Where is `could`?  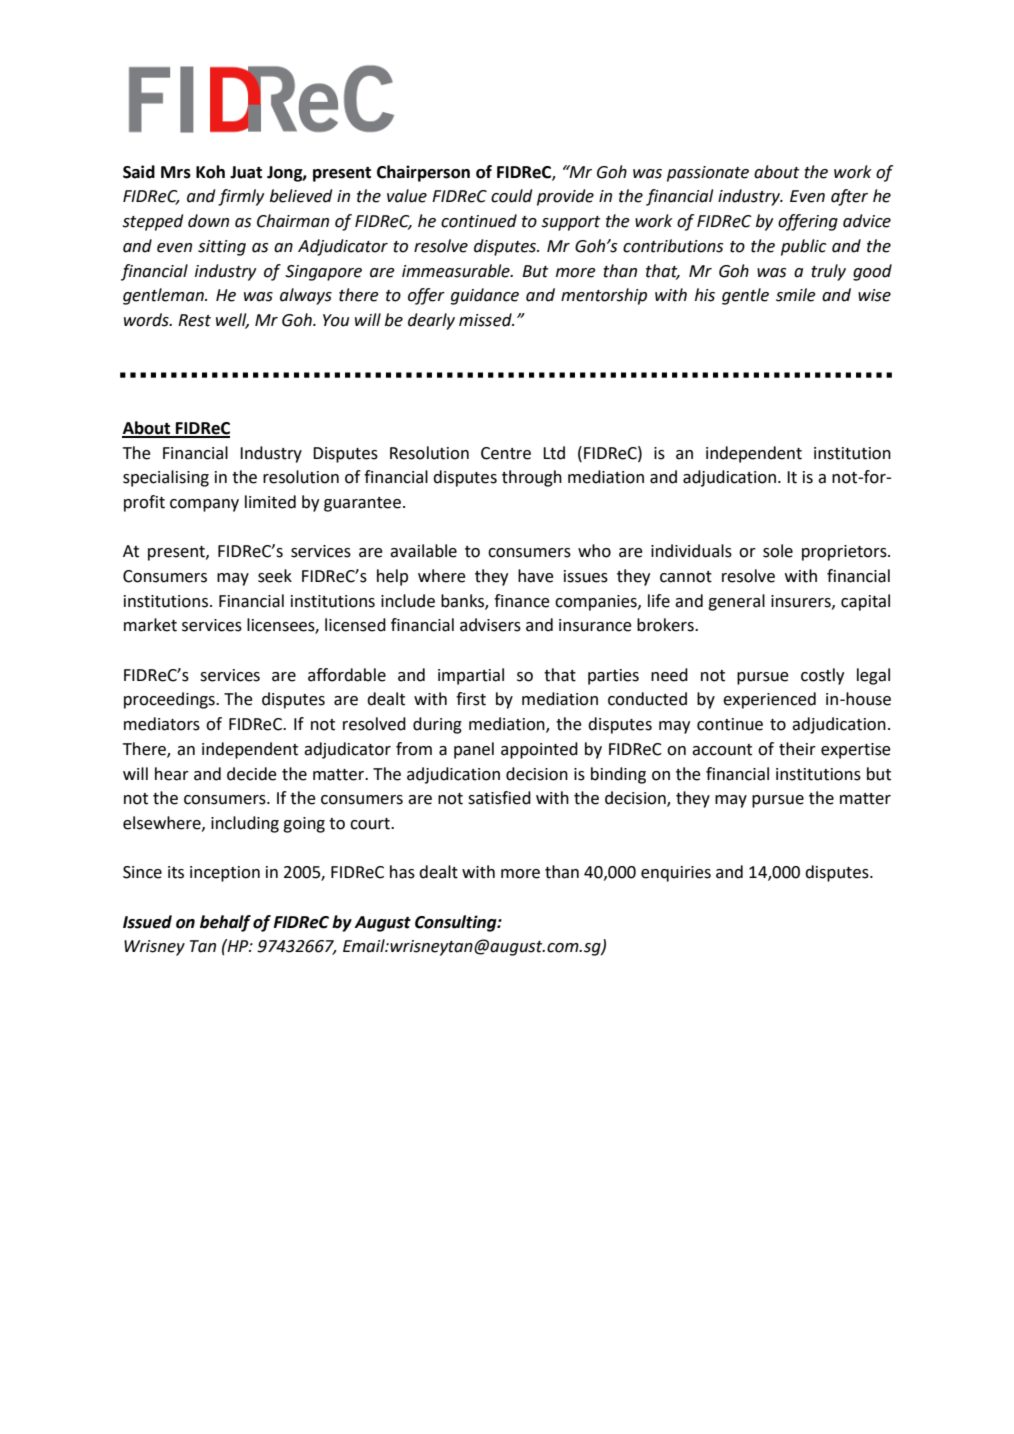 could is located at coordinates (512, 196).
